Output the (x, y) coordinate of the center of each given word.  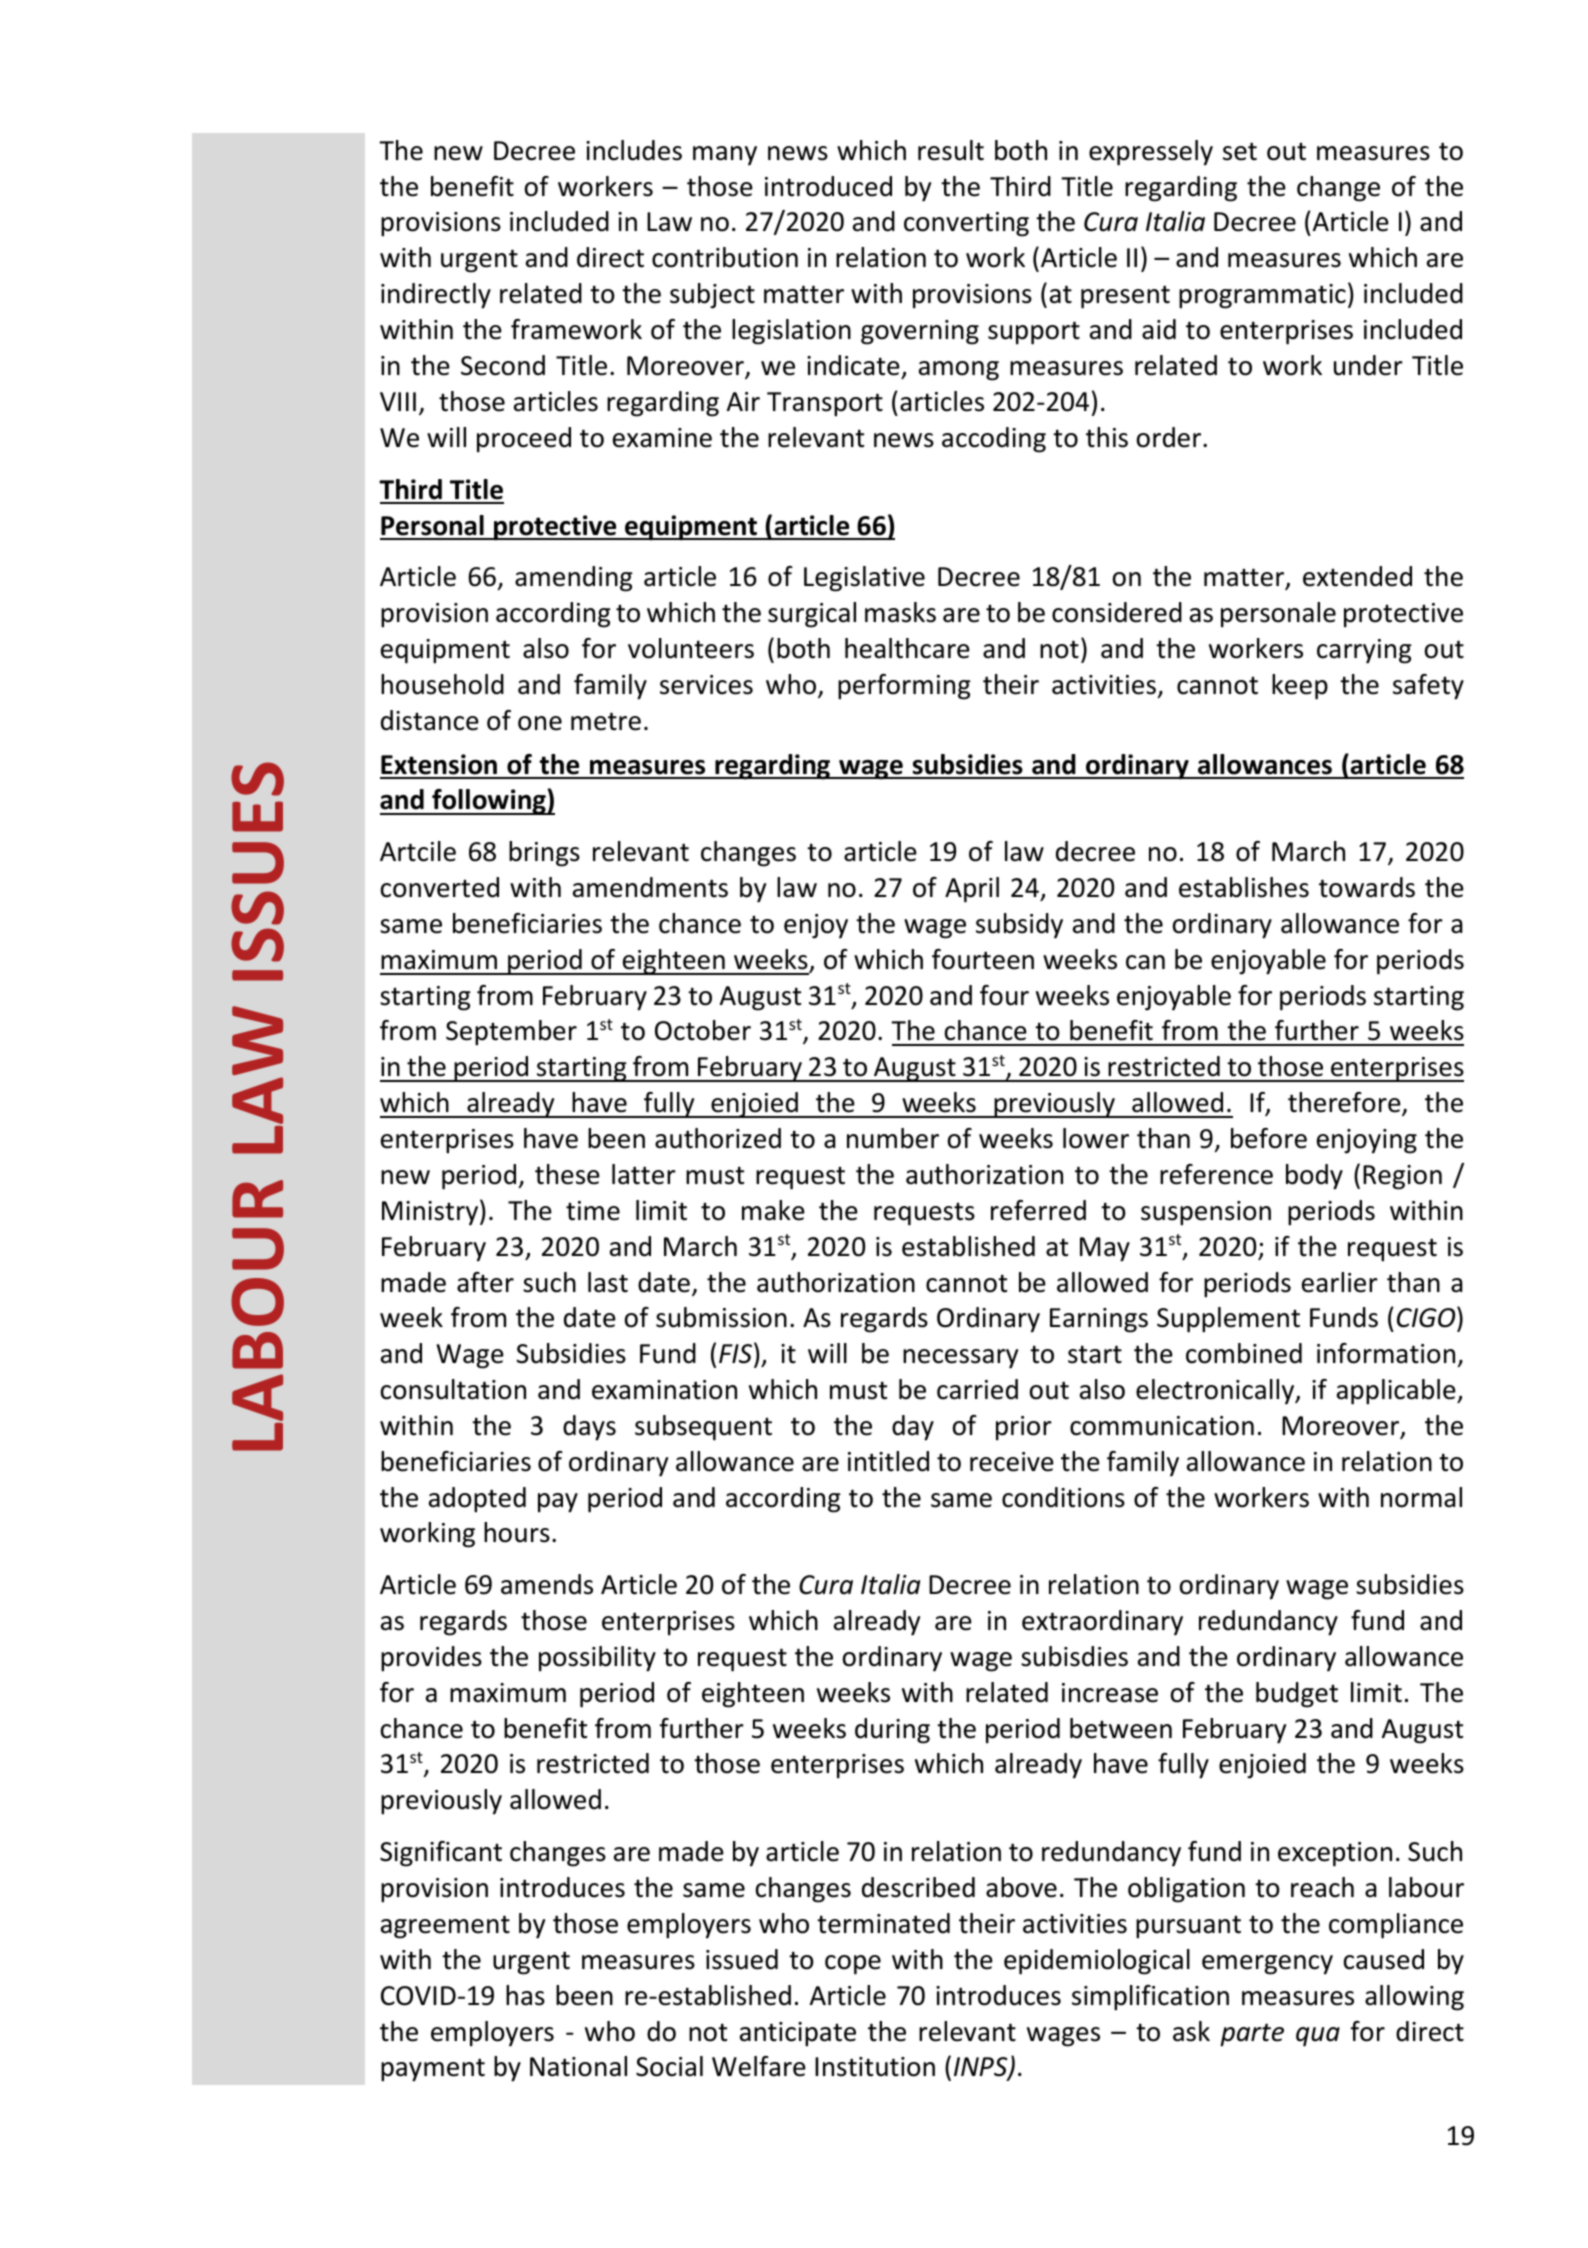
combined (1244, 1353)
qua (1318, 2037)
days (589, 1428)
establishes (1244, 887)
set (1240, 151)
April (972, 890)
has (525, 1995)
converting (966, 224)
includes (634, 150)
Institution (875, 2067)
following (489, 802)
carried (977, 1389)
